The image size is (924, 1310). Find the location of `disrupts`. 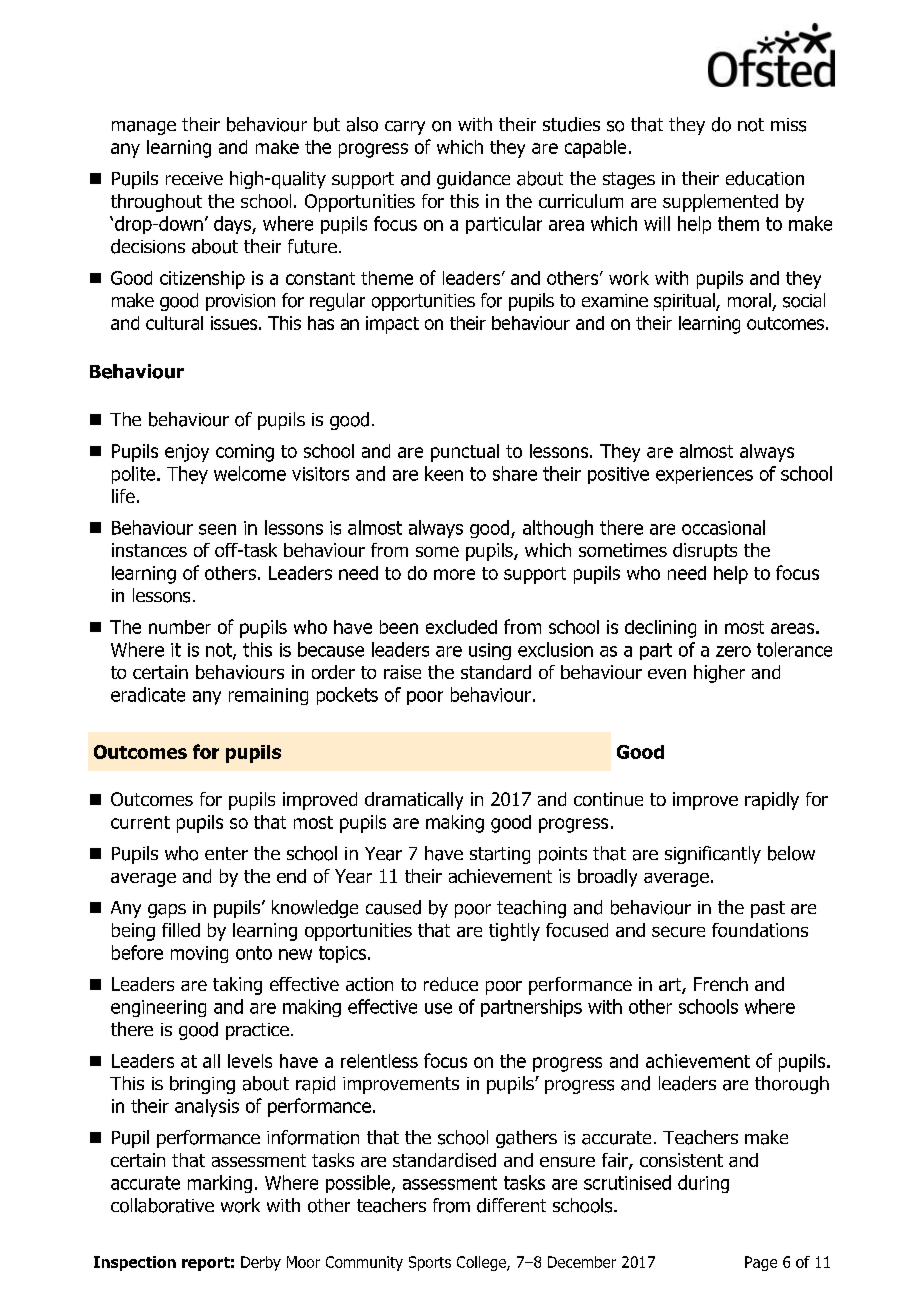

disrupts is located at coordinates (705, 552).
